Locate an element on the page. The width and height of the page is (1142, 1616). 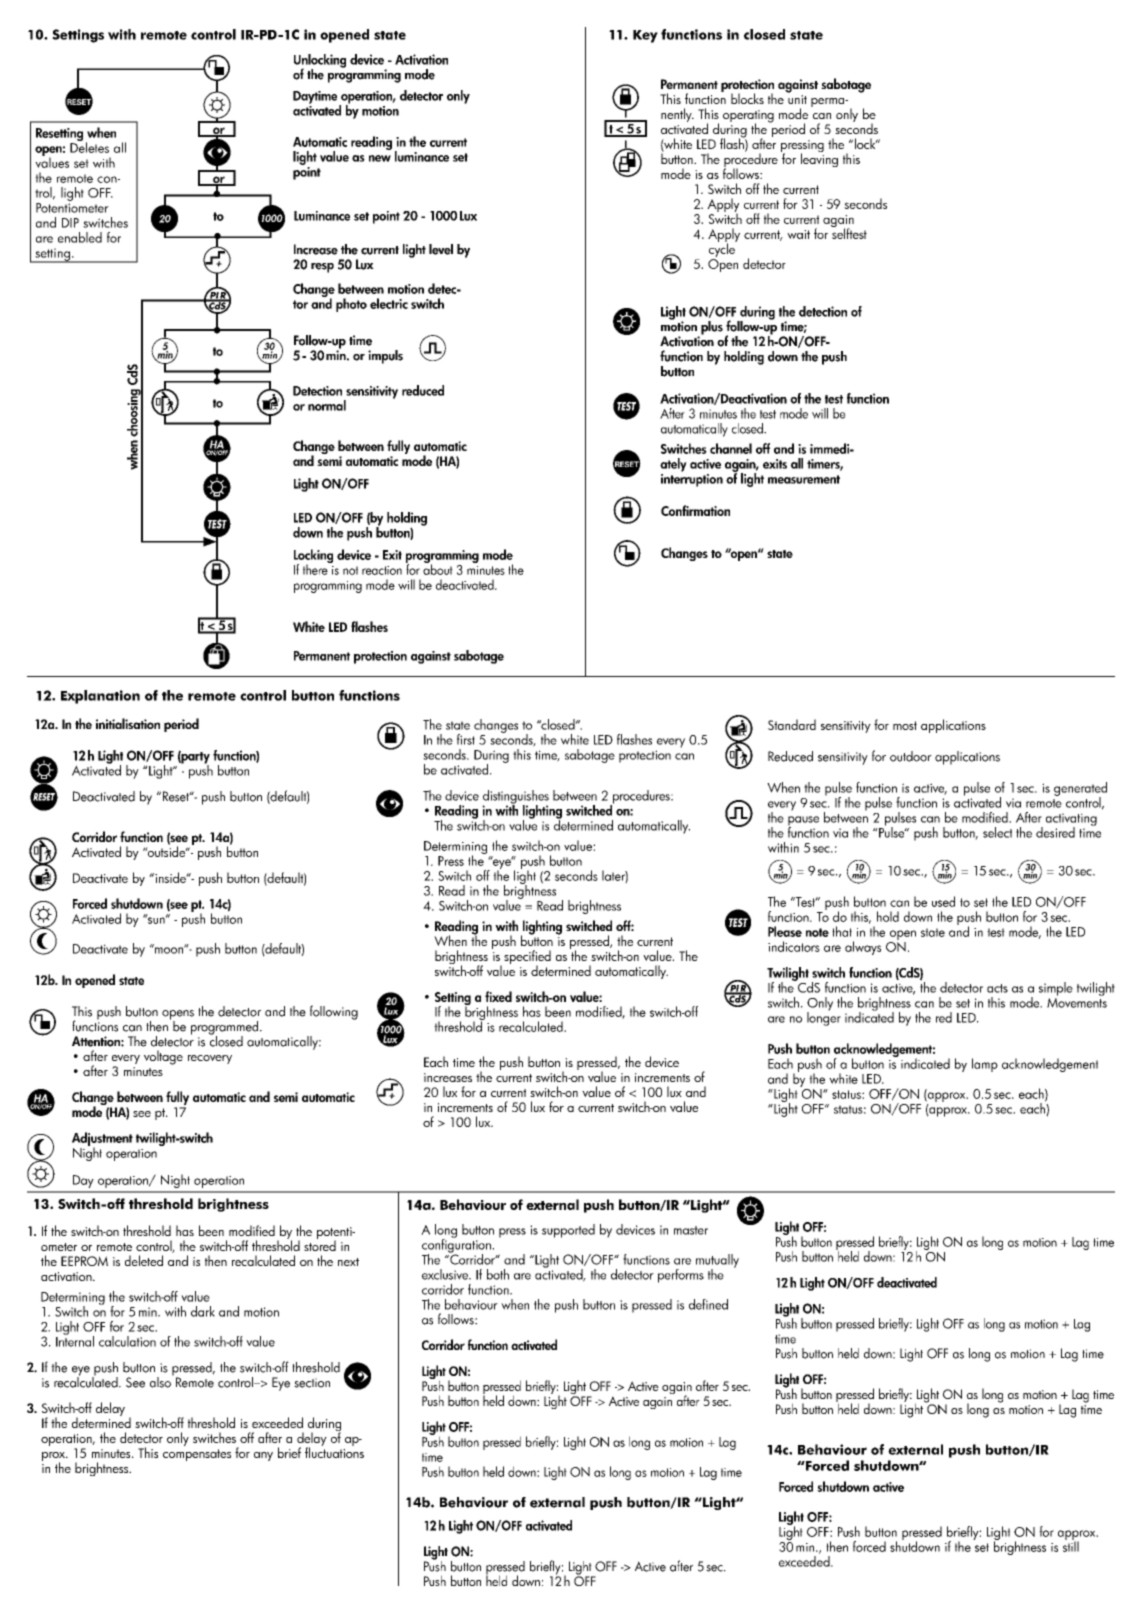
there is located at coordinates (316, 568).
